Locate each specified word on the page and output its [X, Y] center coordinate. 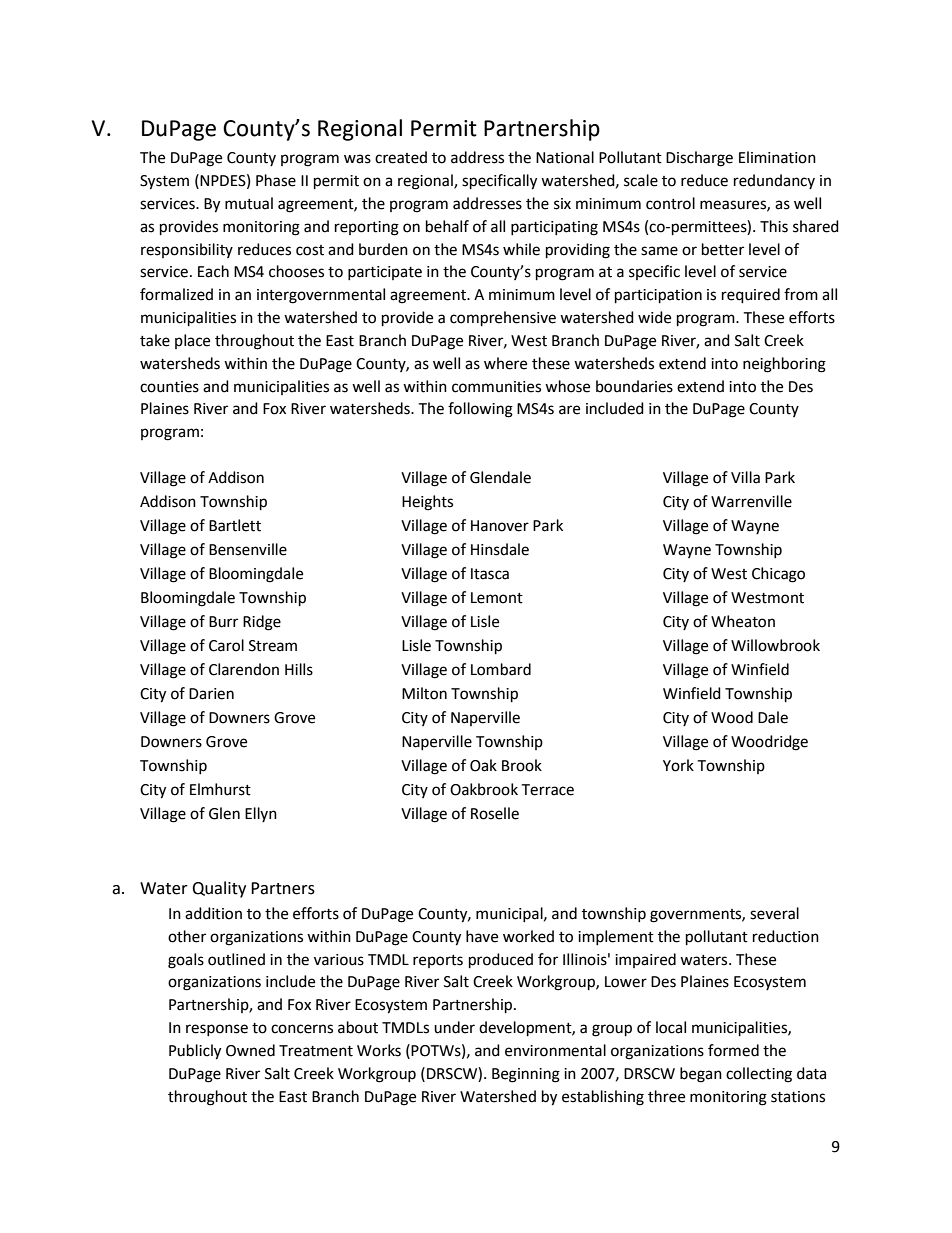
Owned [250, 1050]
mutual [249, 203]
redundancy [774, 181]
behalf [447, 226]
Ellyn [261, 814]
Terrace [547, 790]
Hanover [500, 526]
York [678, 765]
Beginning [526, 1075]
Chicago [778, 575]
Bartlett [235, 525]
